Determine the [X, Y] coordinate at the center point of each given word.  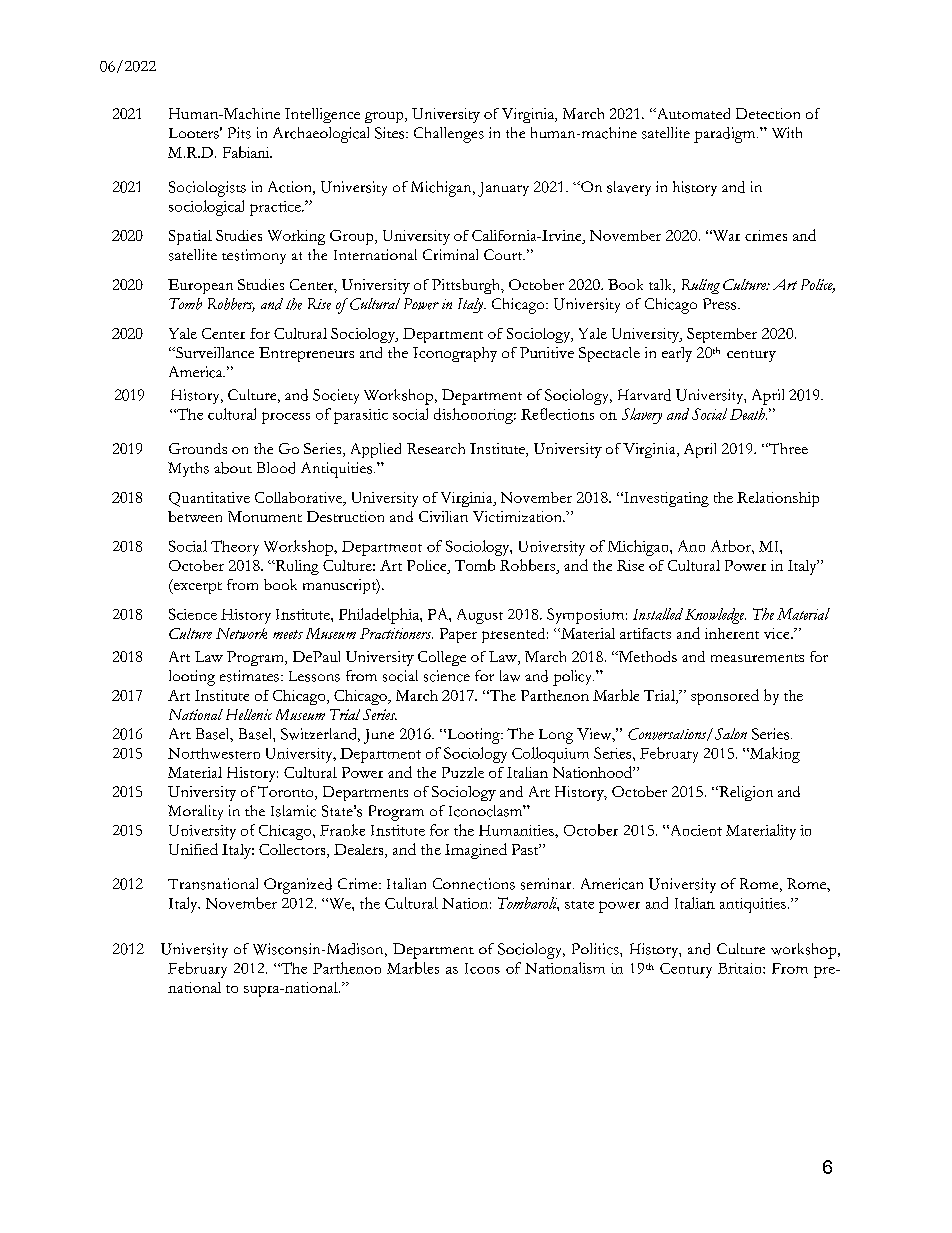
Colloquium [550, 755]
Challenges [449, 135]
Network [241, 633]
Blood [276, 468]
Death [748, 414]
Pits [239, 133]
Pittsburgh [467, 286]
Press [721, 304]
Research [436, 448]
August [480, 616]
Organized [298, 886]
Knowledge [715, 616]
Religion [745, 793]
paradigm [726, 135]
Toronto [287, 793]
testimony [254, 256]
